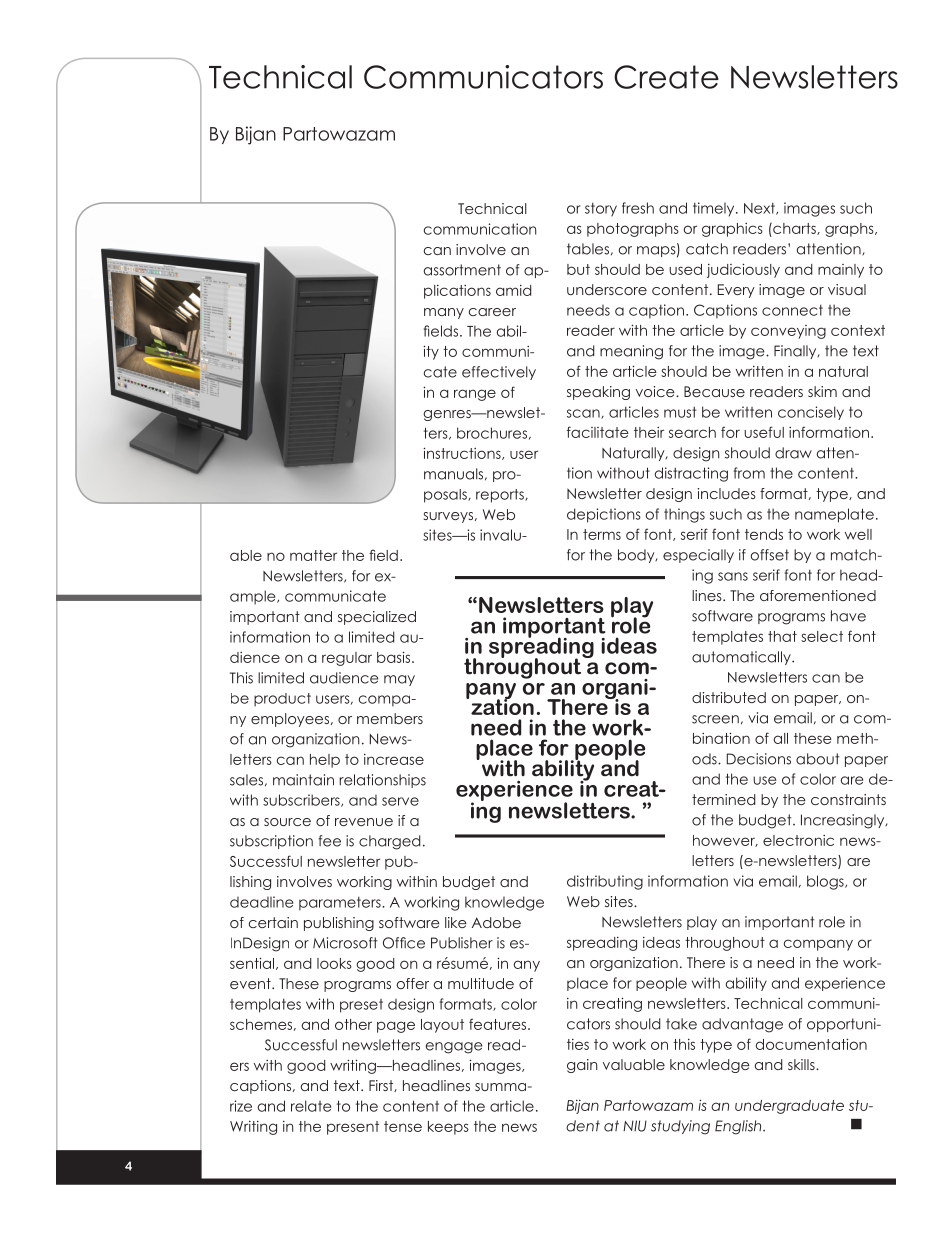 This screenshot has width=952, height=1233. I want to click on scan, so click(584, 414).
